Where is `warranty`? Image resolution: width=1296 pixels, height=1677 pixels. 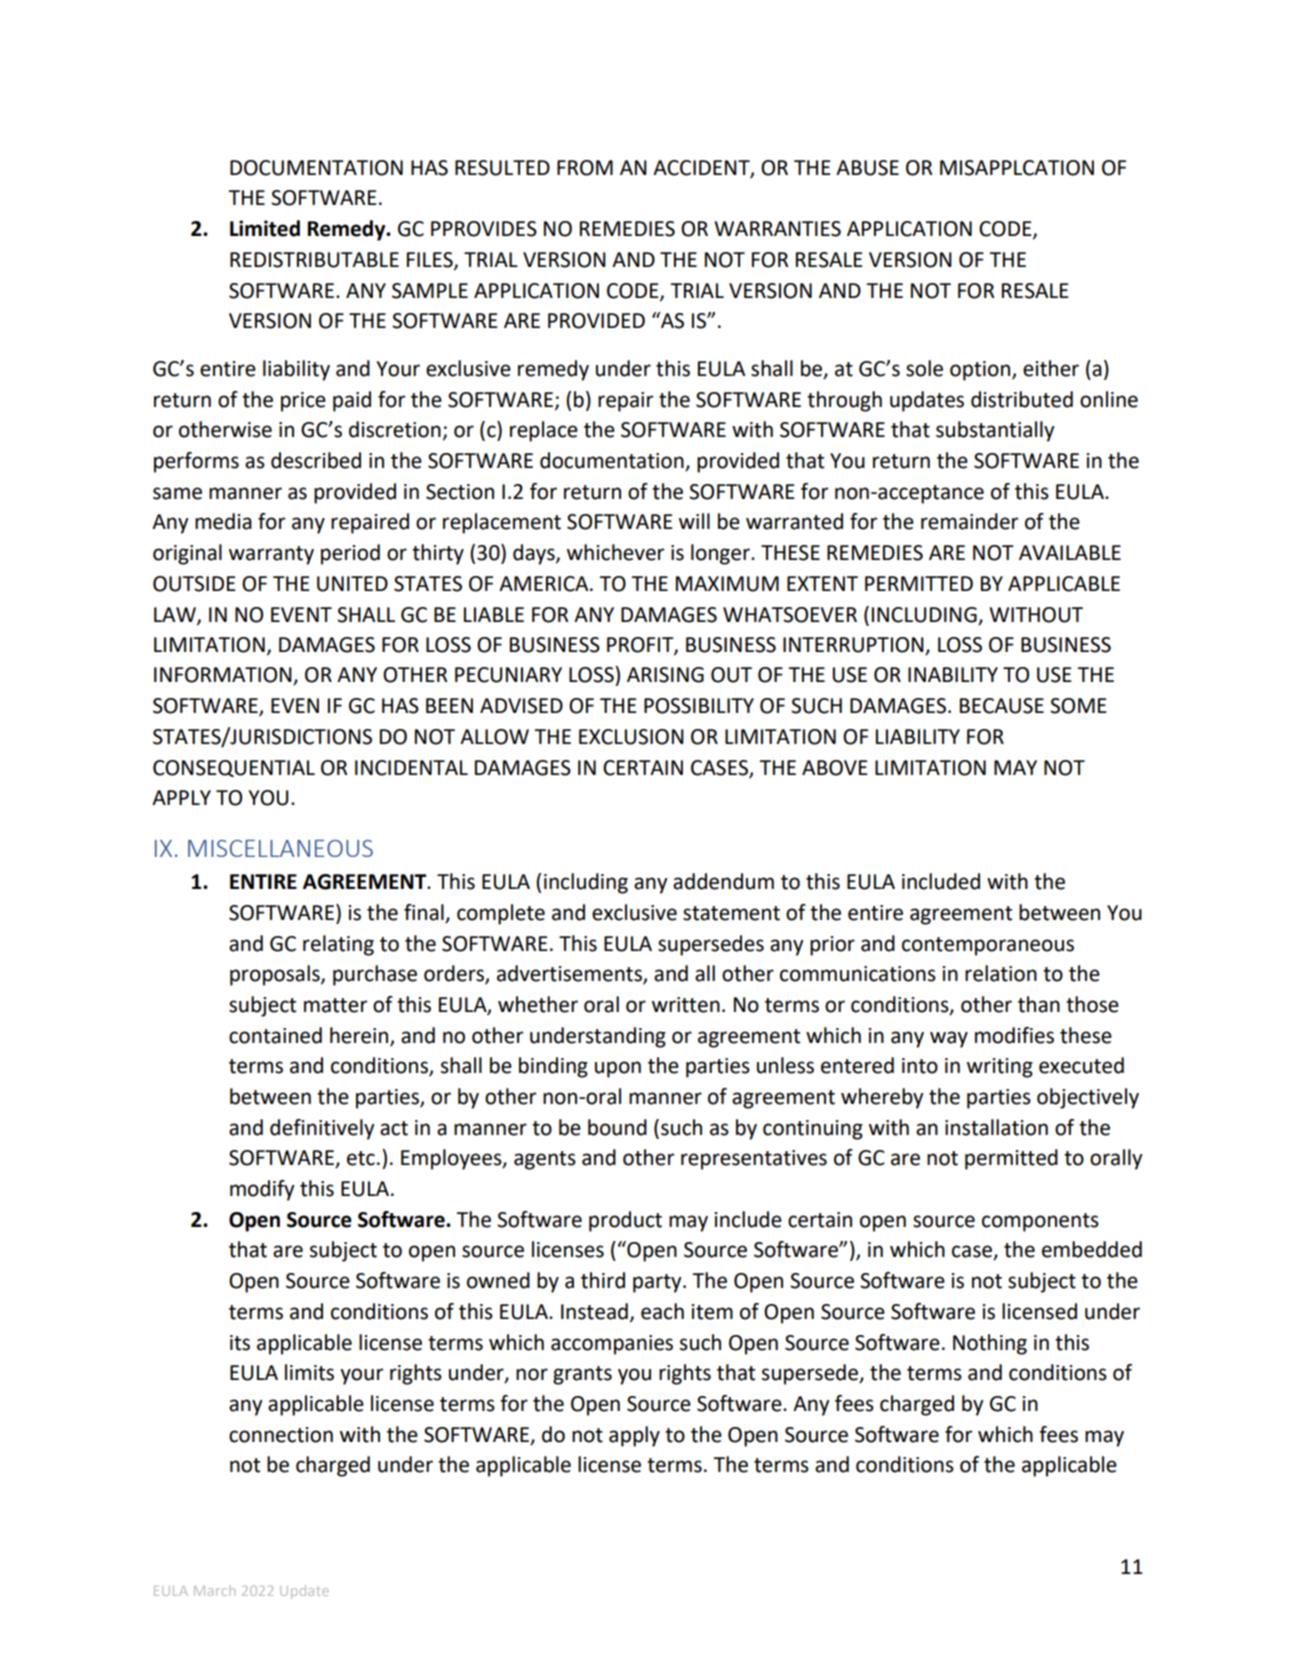 warranty is located at coordinates (271, 555).
